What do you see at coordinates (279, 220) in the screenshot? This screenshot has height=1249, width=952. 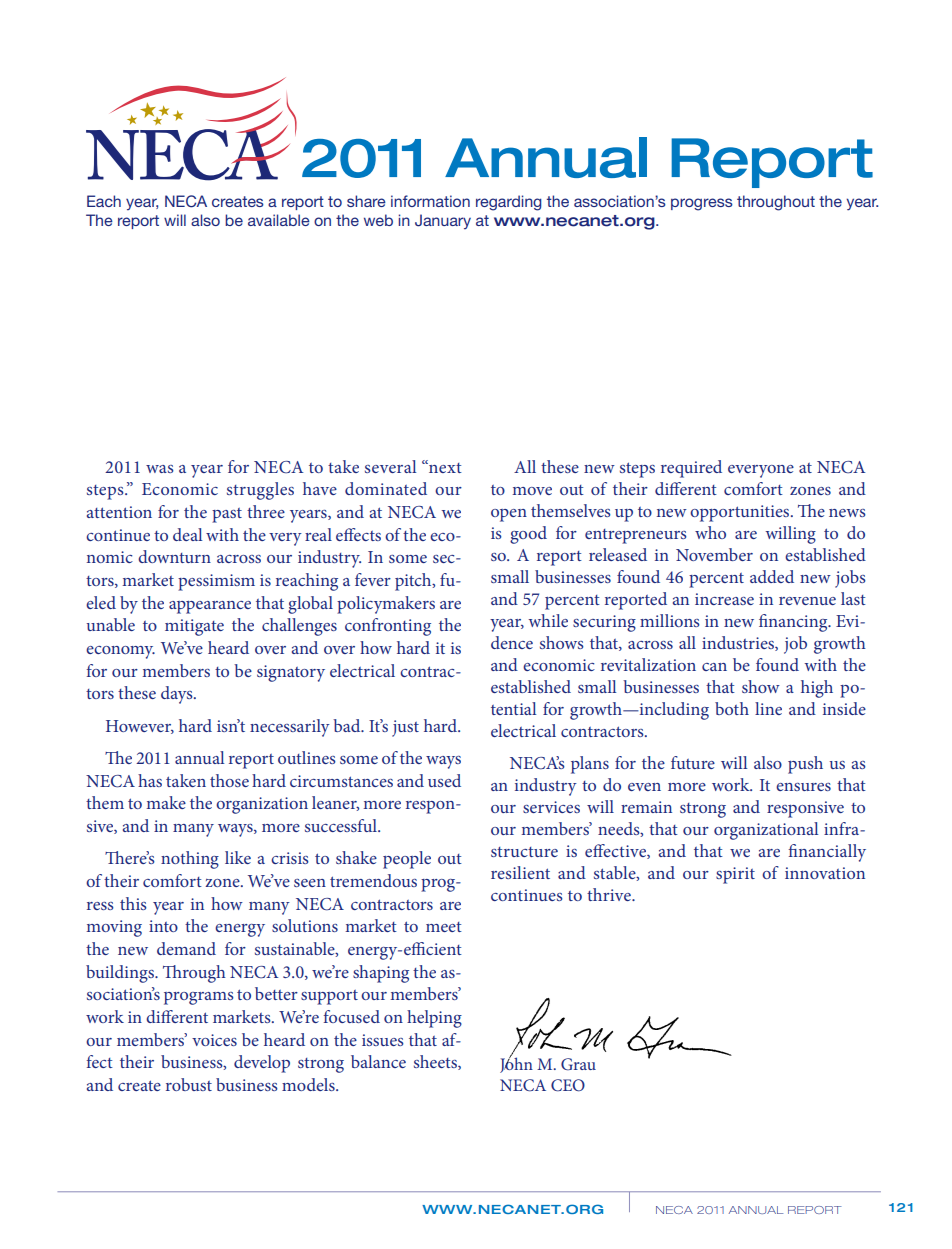 I see `available` at bounding box center [279, 220].
